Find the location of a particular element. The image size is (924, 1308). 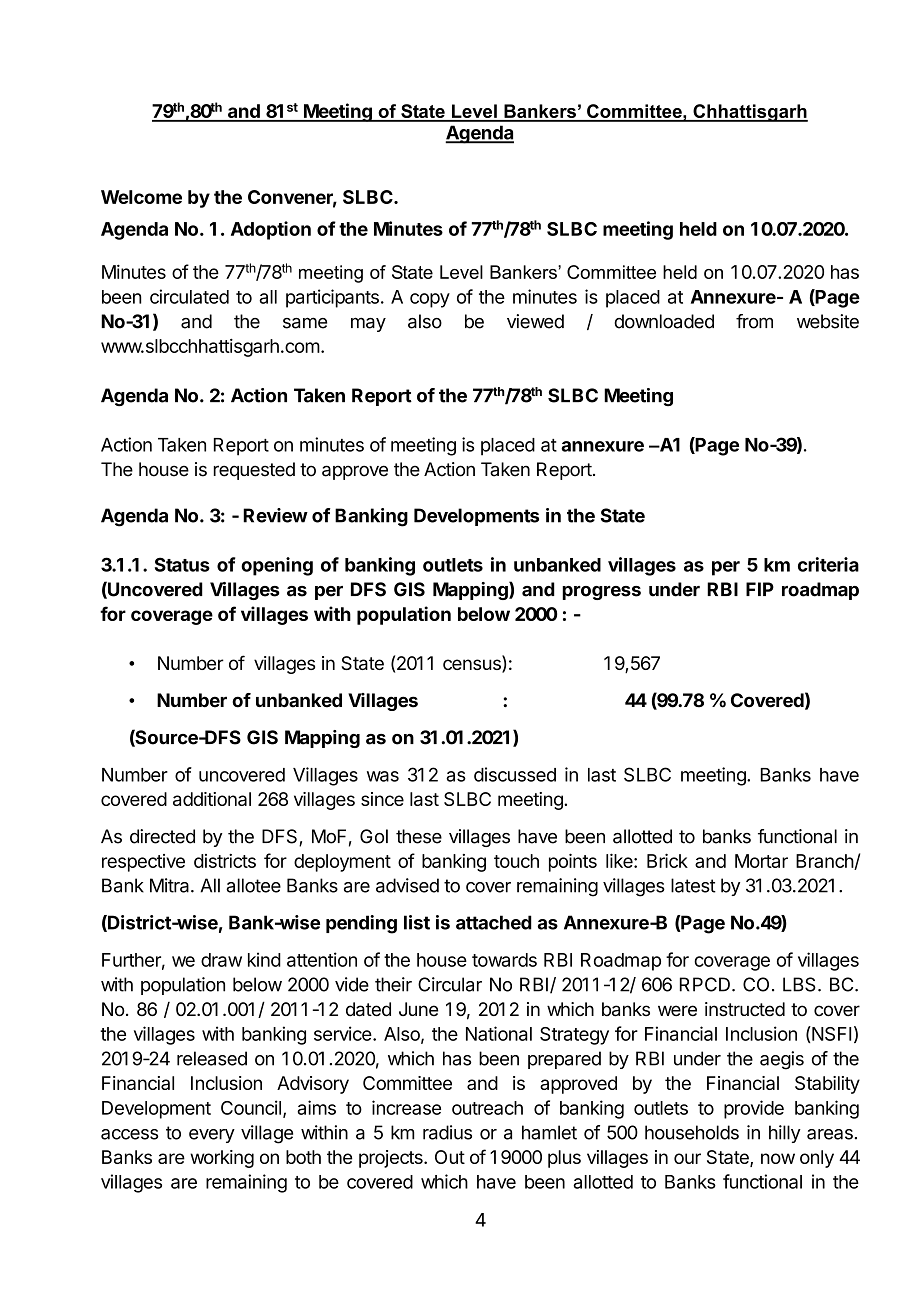

criteria is located at coordinates (828, 564).
